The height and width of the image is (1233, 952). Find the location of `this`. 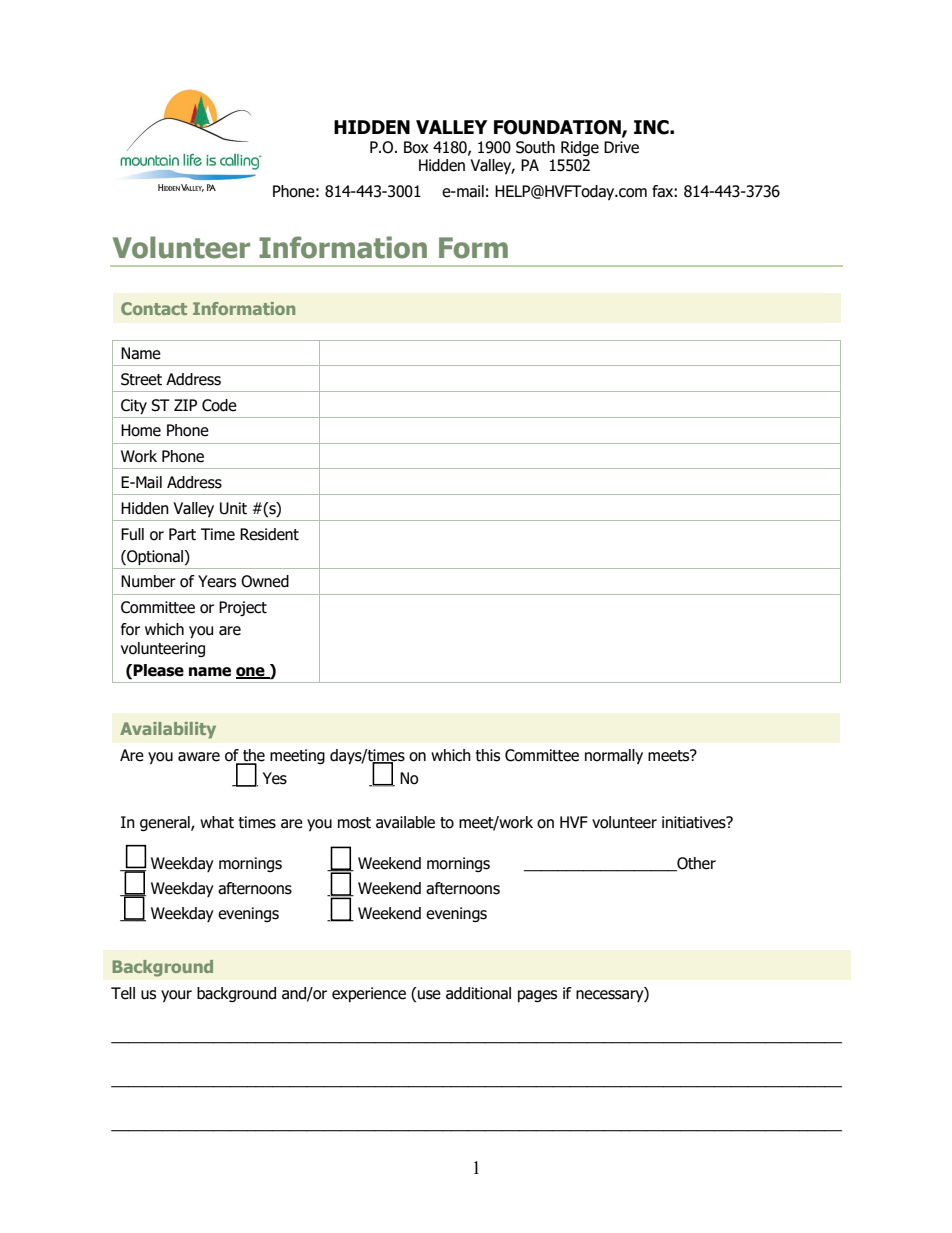

this is located at coordinates (488, 755).
